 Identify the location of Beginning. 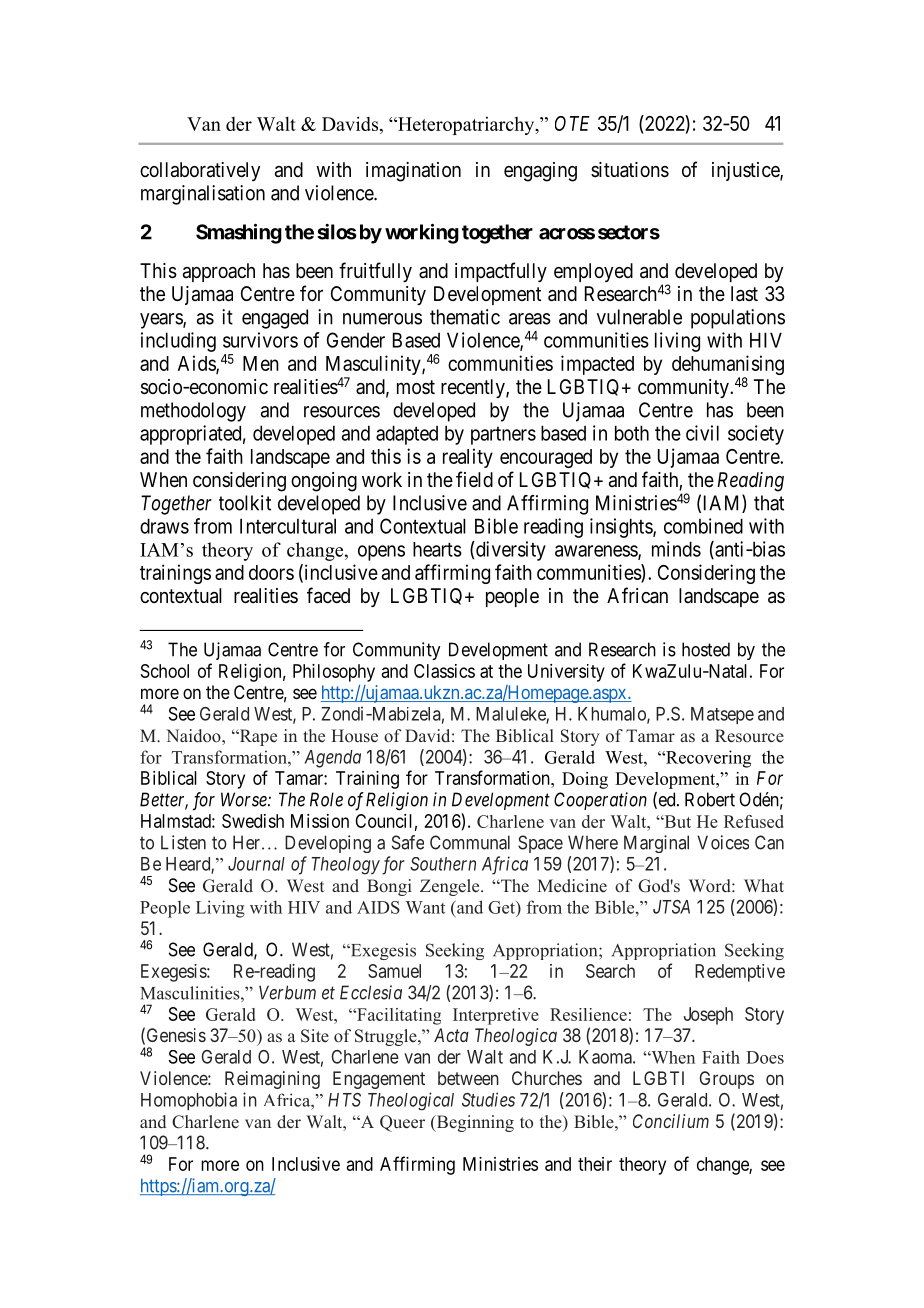
(474, 1123).
